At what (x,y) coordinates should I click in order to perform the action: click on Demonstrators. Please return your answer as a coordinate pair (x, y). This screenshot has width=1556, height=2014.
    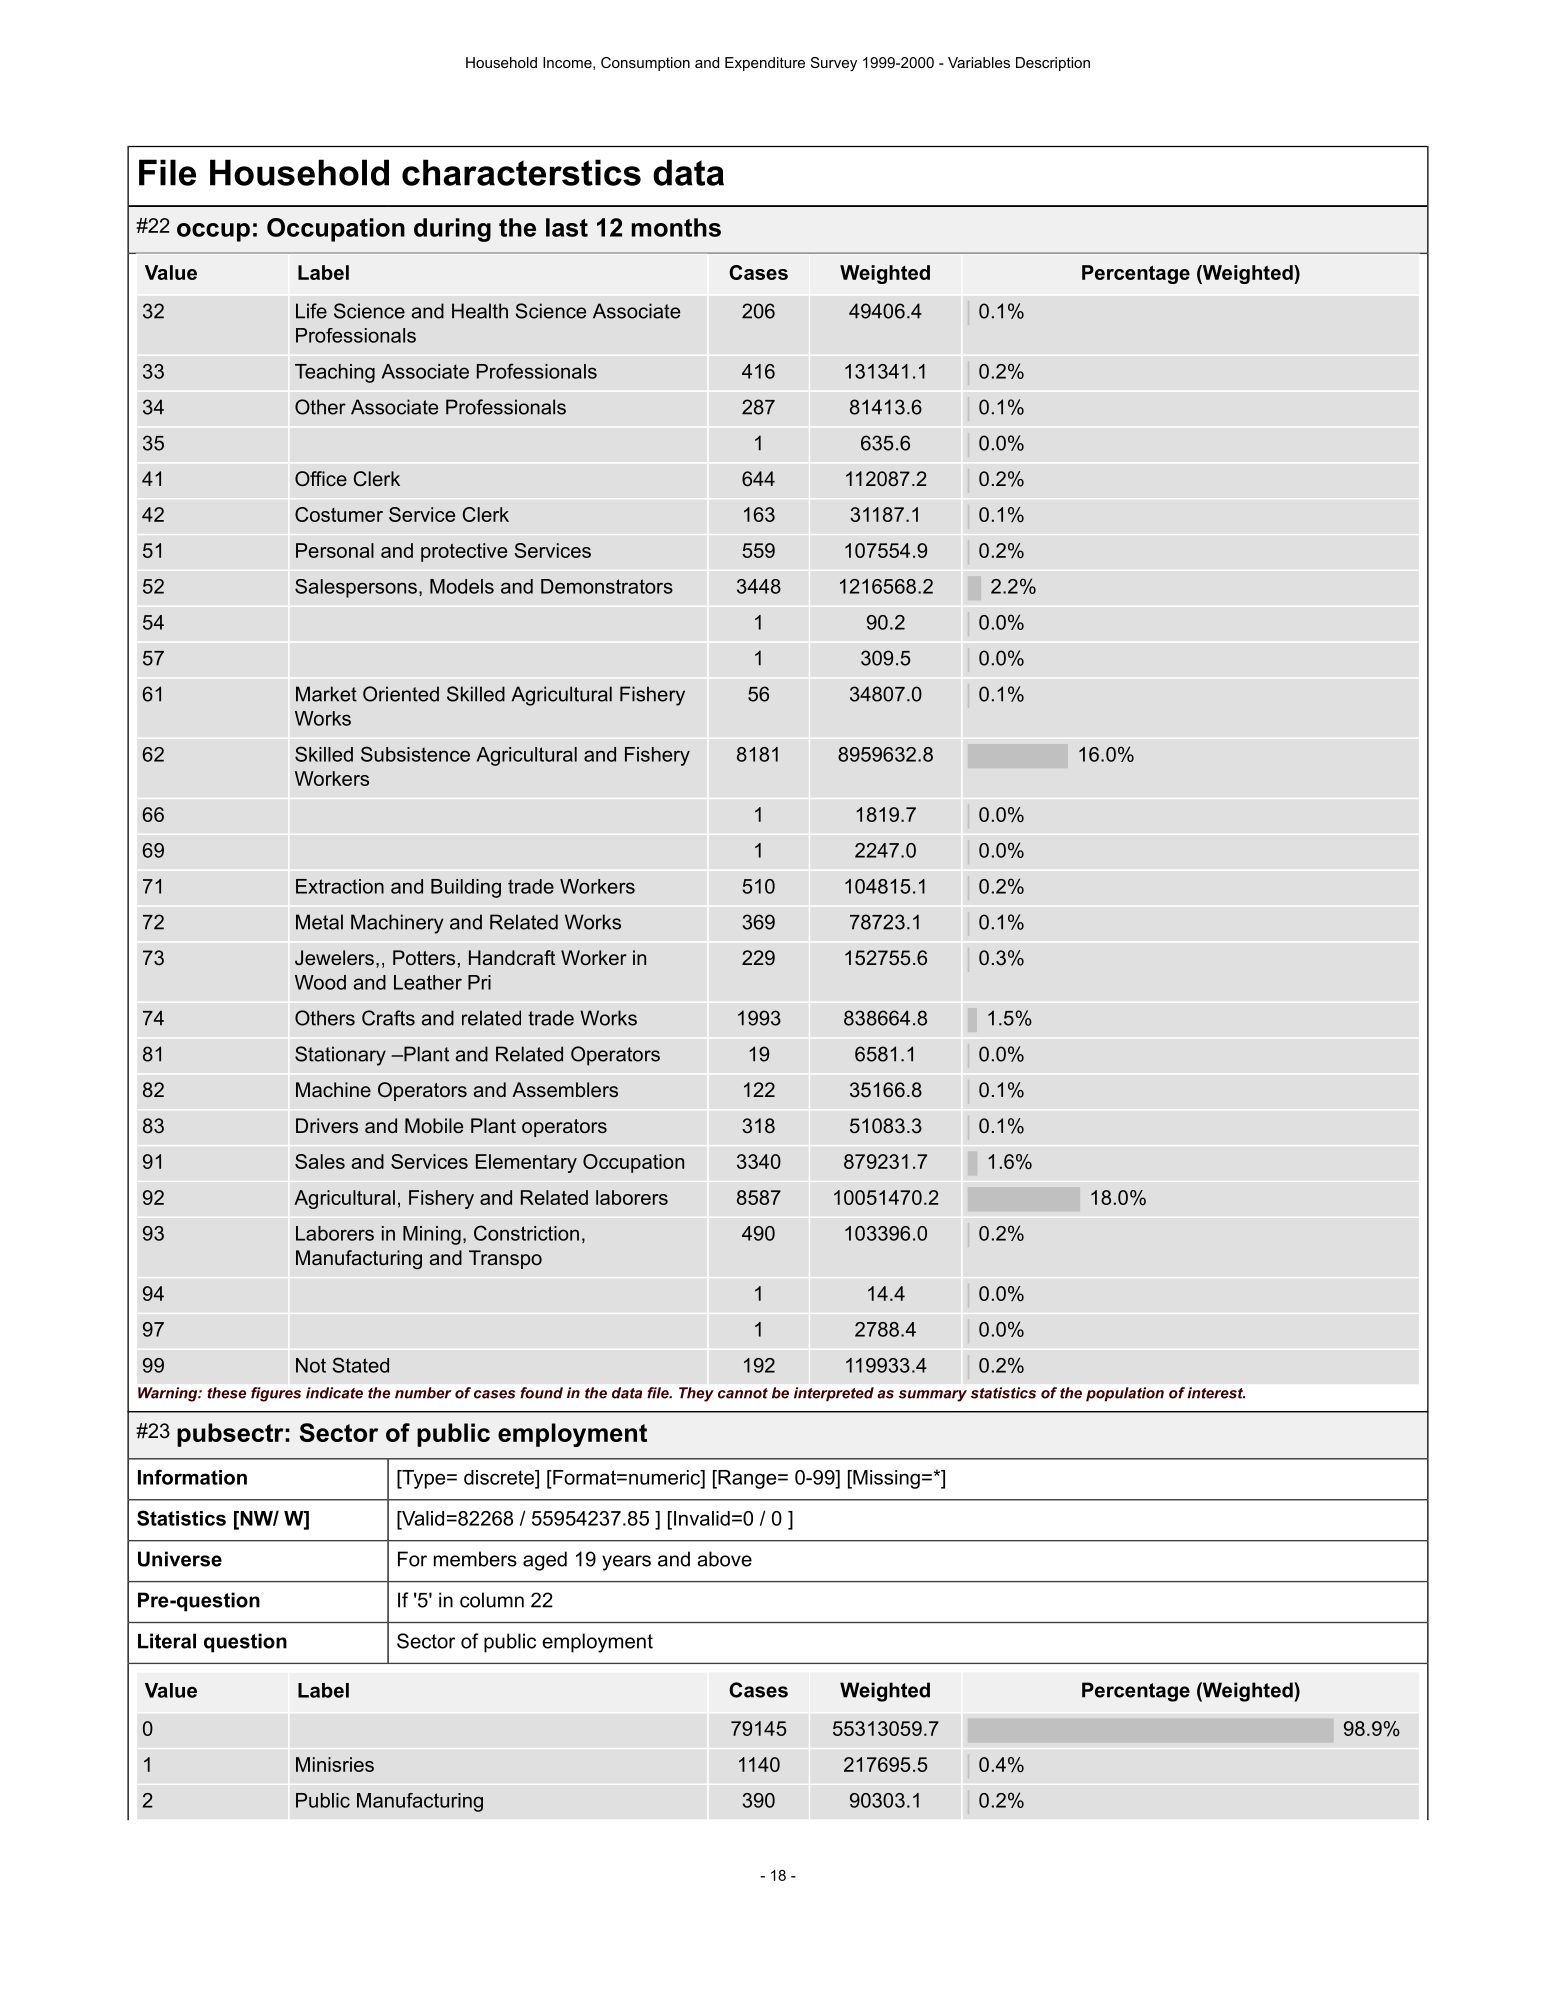
    Looking at the image, I should click on (607, 586).
